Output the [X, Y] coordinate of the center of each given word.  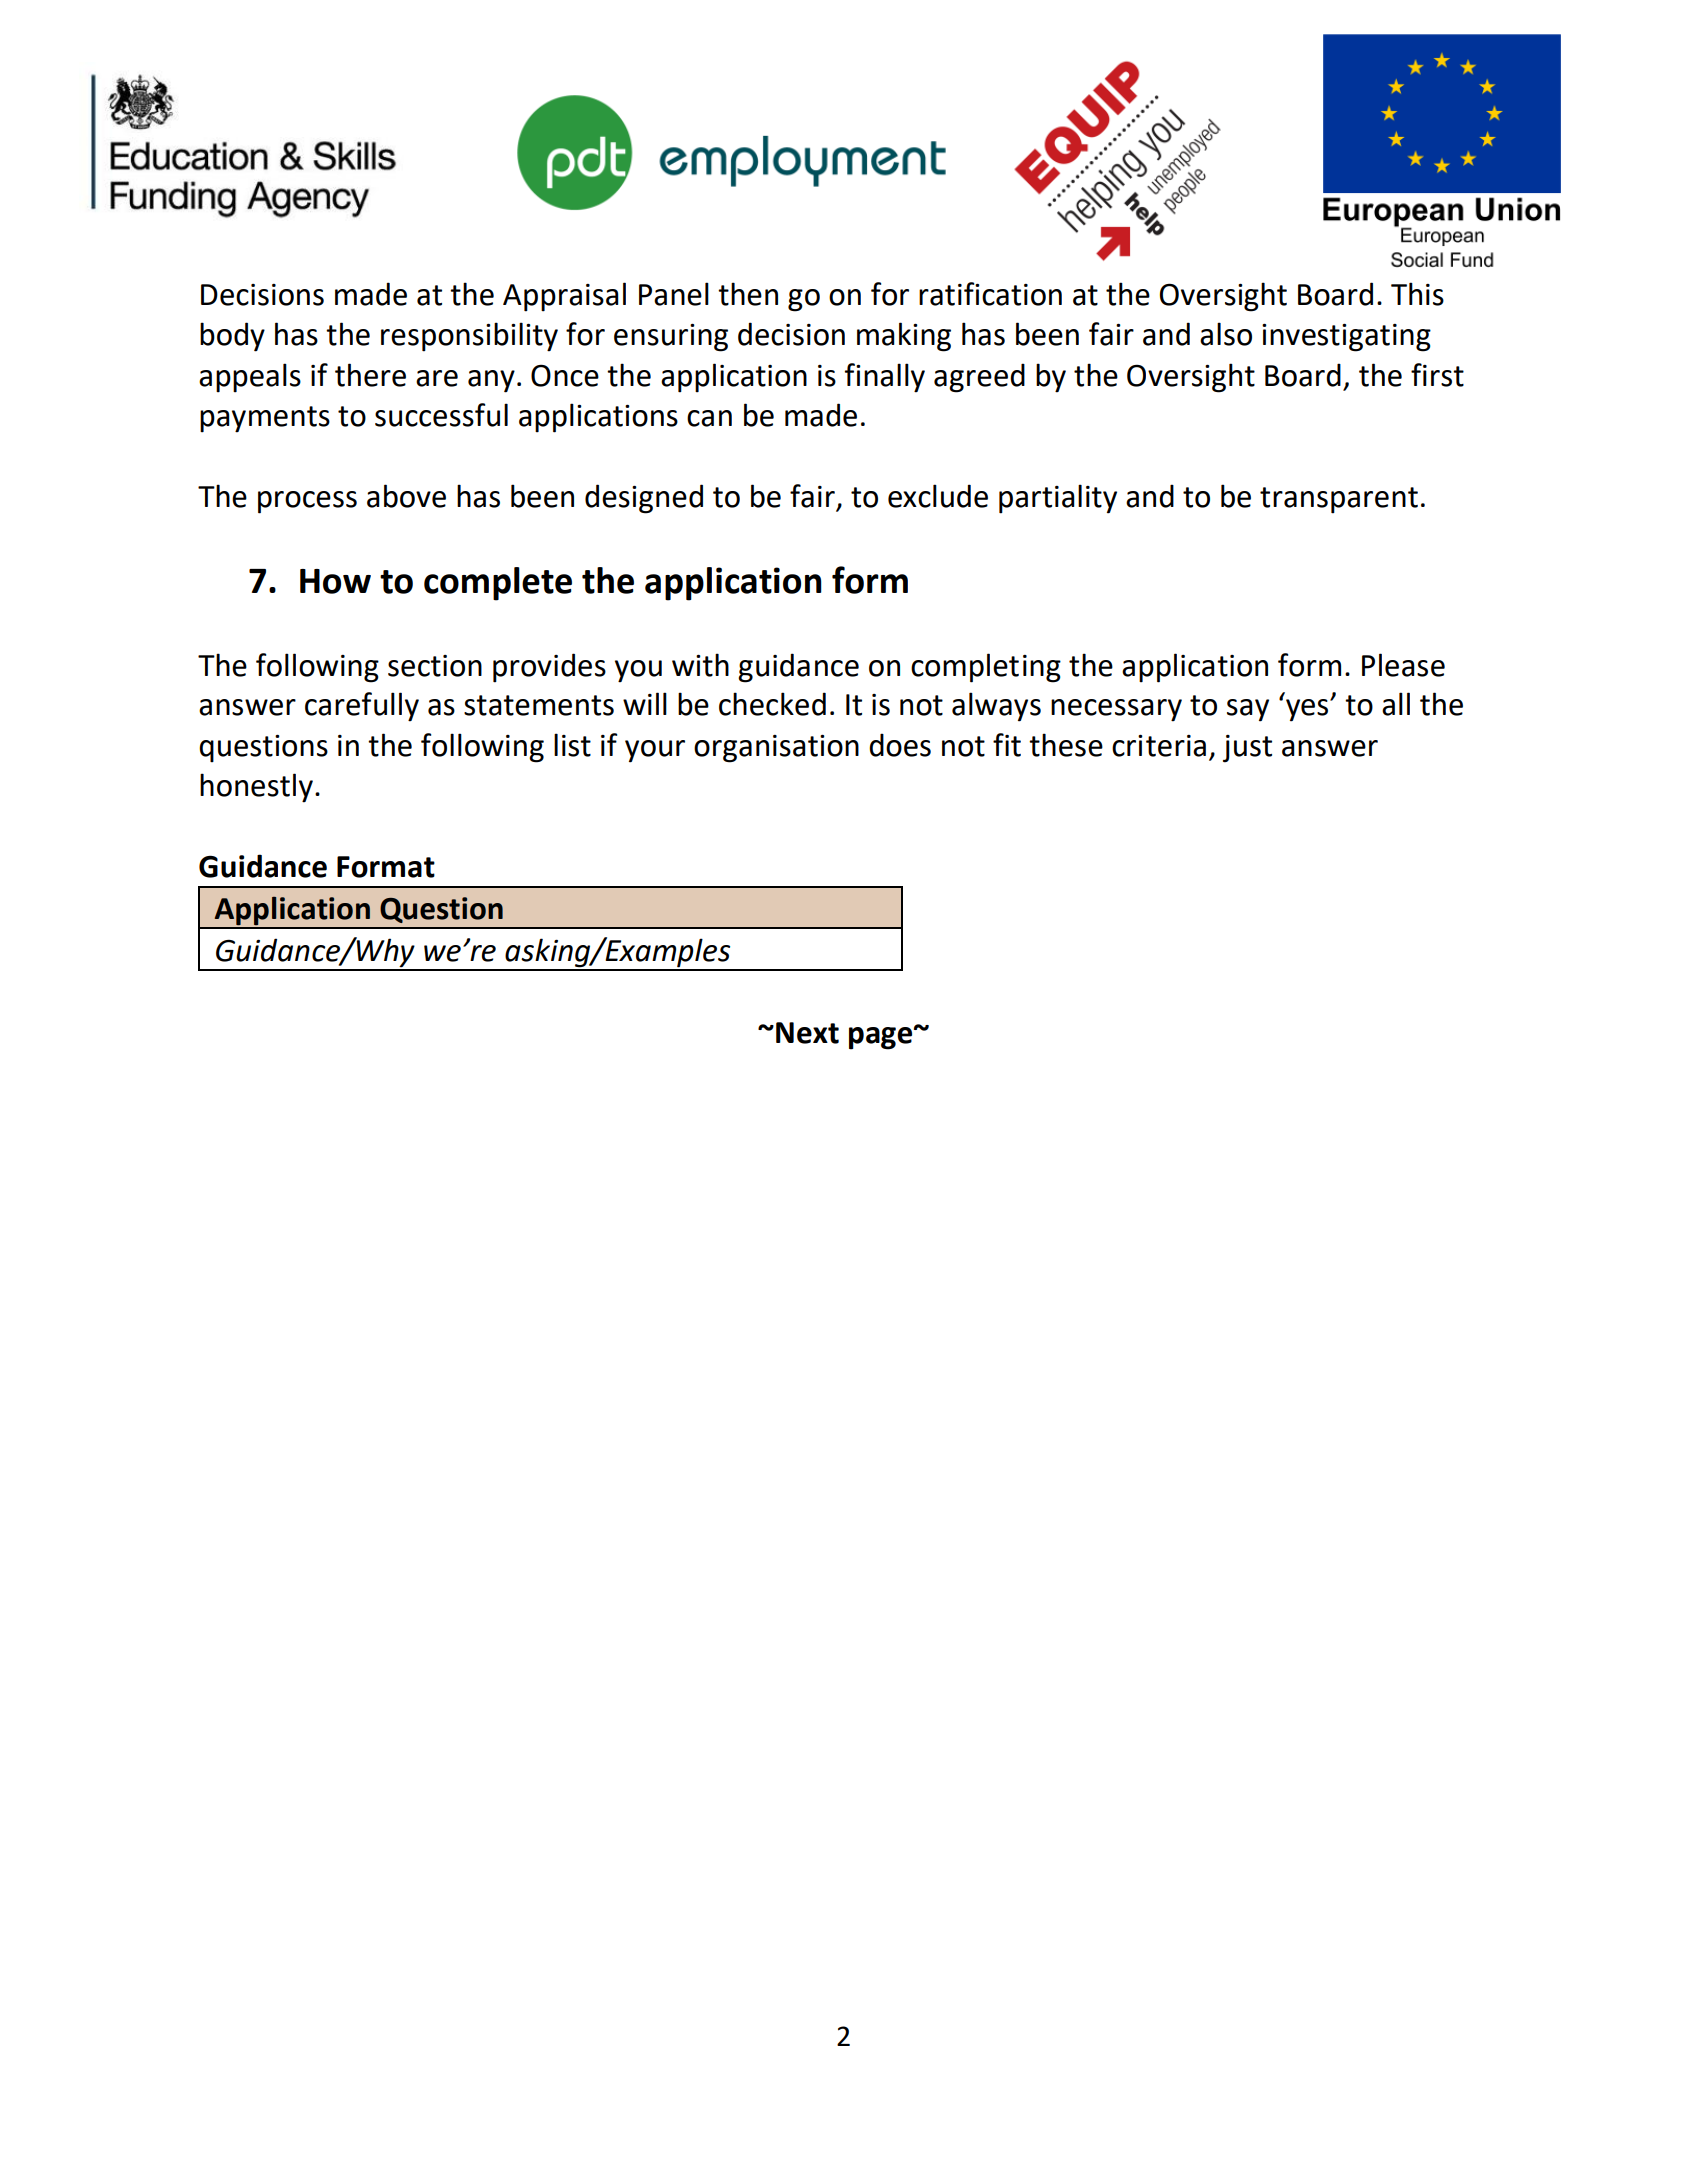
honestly [256, 788]
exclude [938, 496]
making [904, 337]
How [335, 581]
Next [807, 1033]
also [1226, 334]
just [1247, 749]
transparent [1339, 500]
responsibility [469, 337]
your [655, 751]
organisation [776, 749]
